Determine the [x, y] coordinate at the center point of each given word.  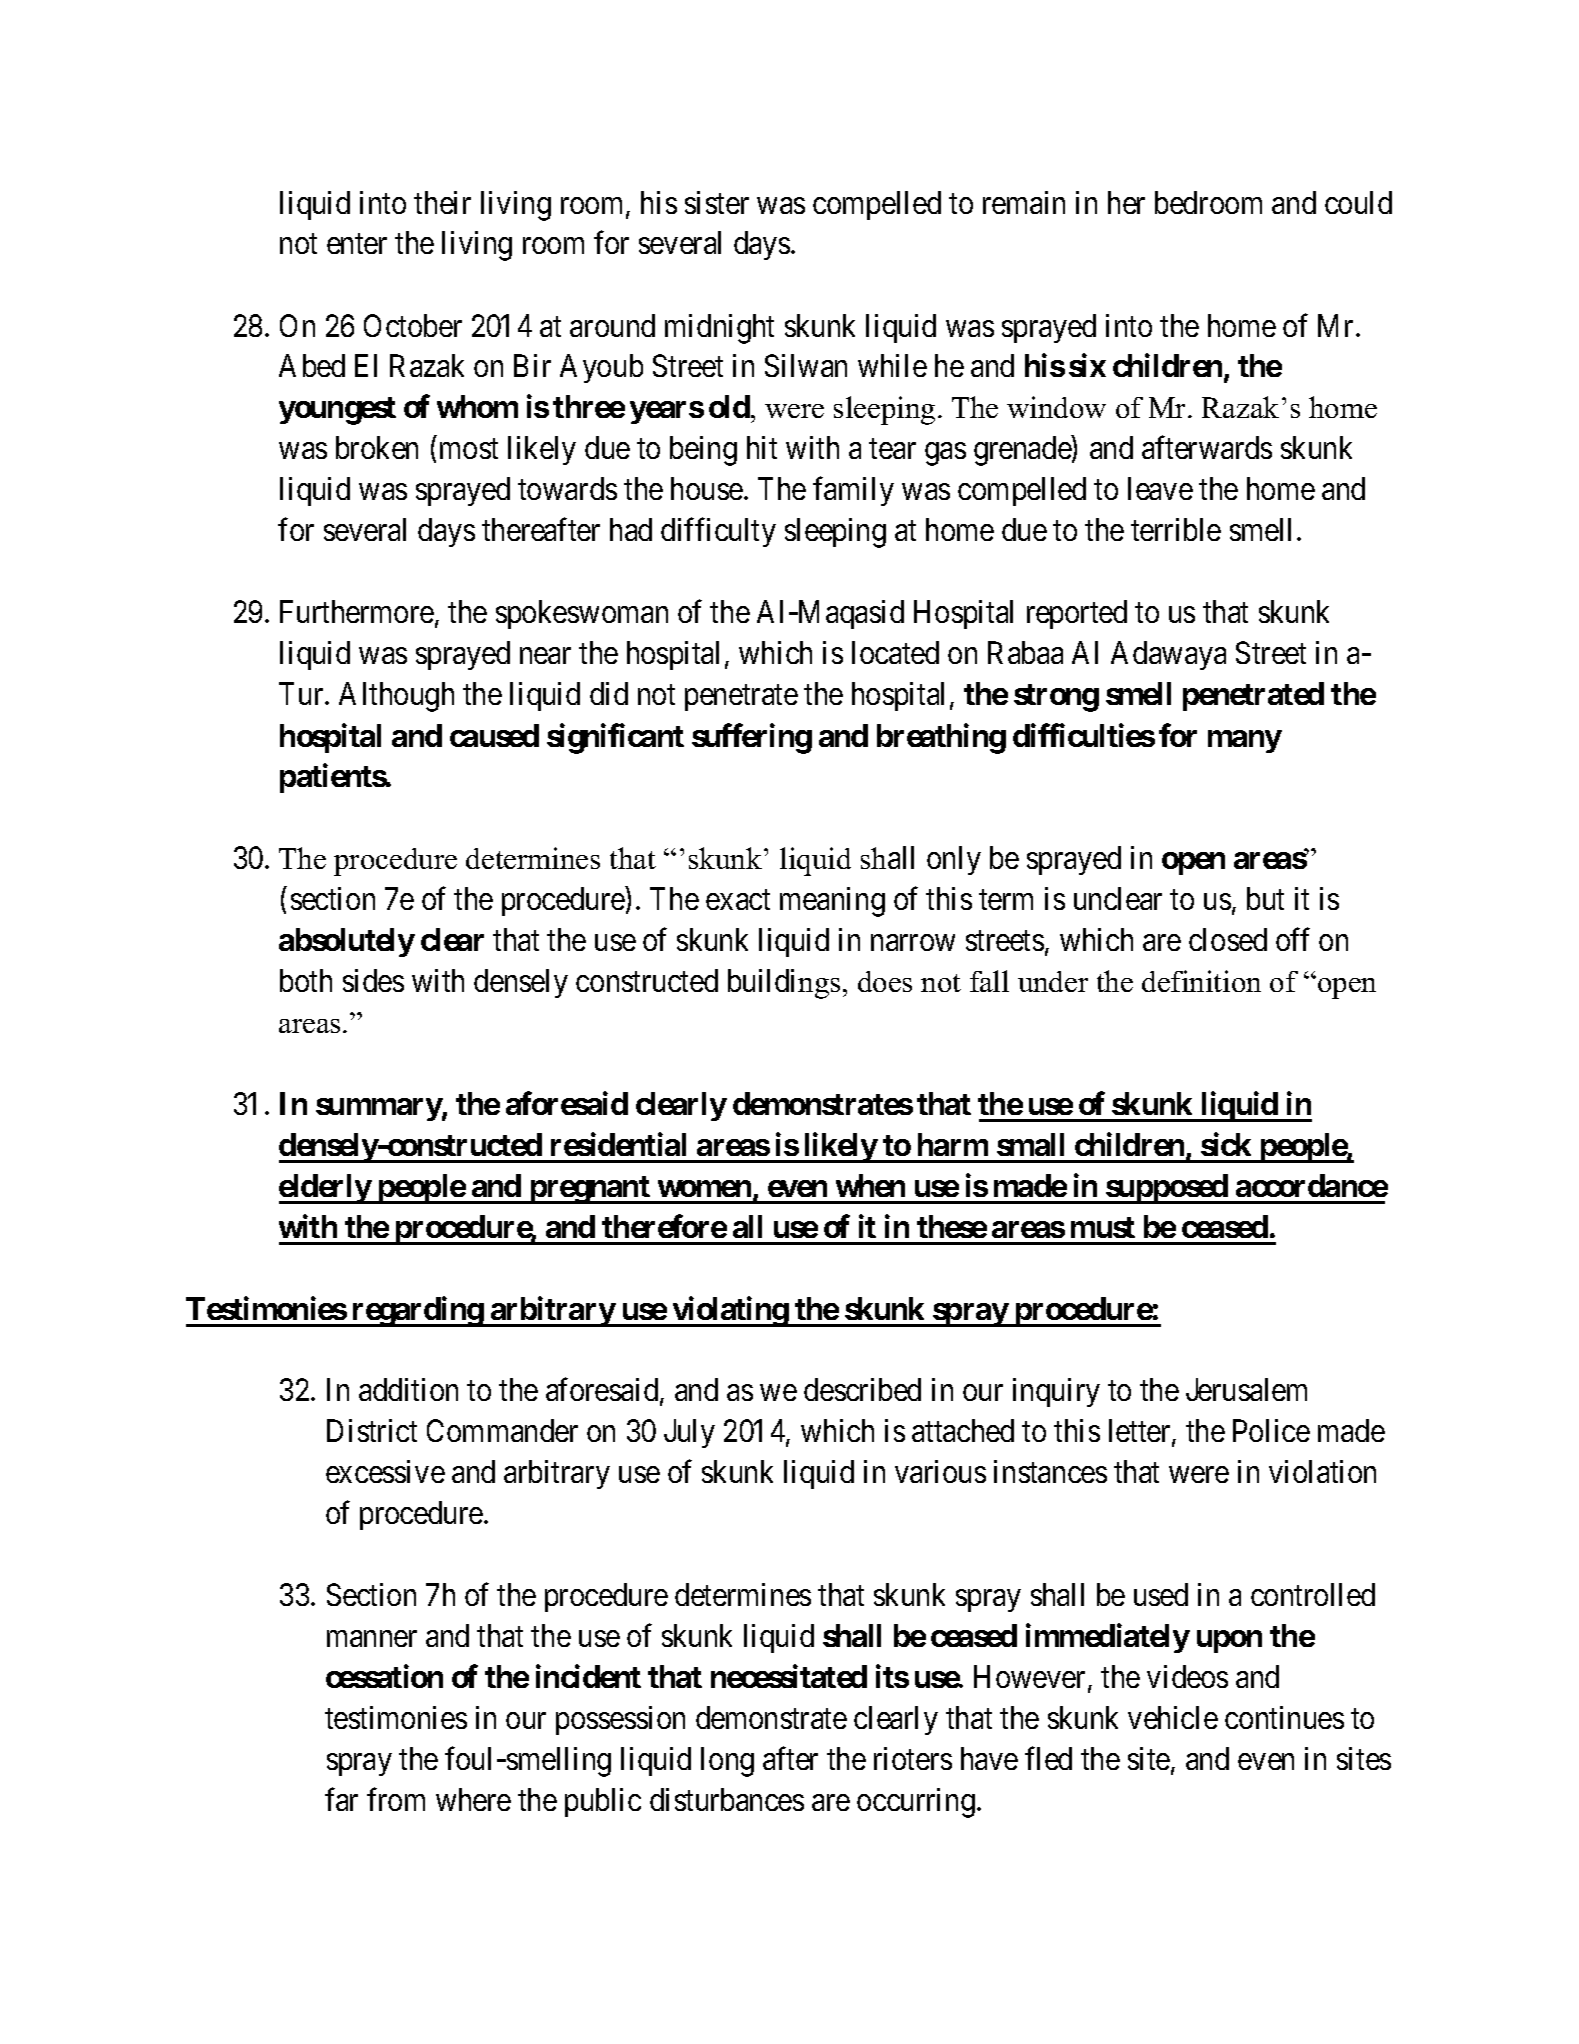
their [442, 202]
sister [717, 202]
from [396, 1799]
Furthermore [357, 611]
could [1358, 202]
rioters [913, 1758]
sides [373, 980]
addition [408, 1389]
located [895, 652]
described [862, 1389]
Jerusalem [1246, 1389]
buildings [784, 984]
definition [1201, 981]
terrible [1176, 529]
